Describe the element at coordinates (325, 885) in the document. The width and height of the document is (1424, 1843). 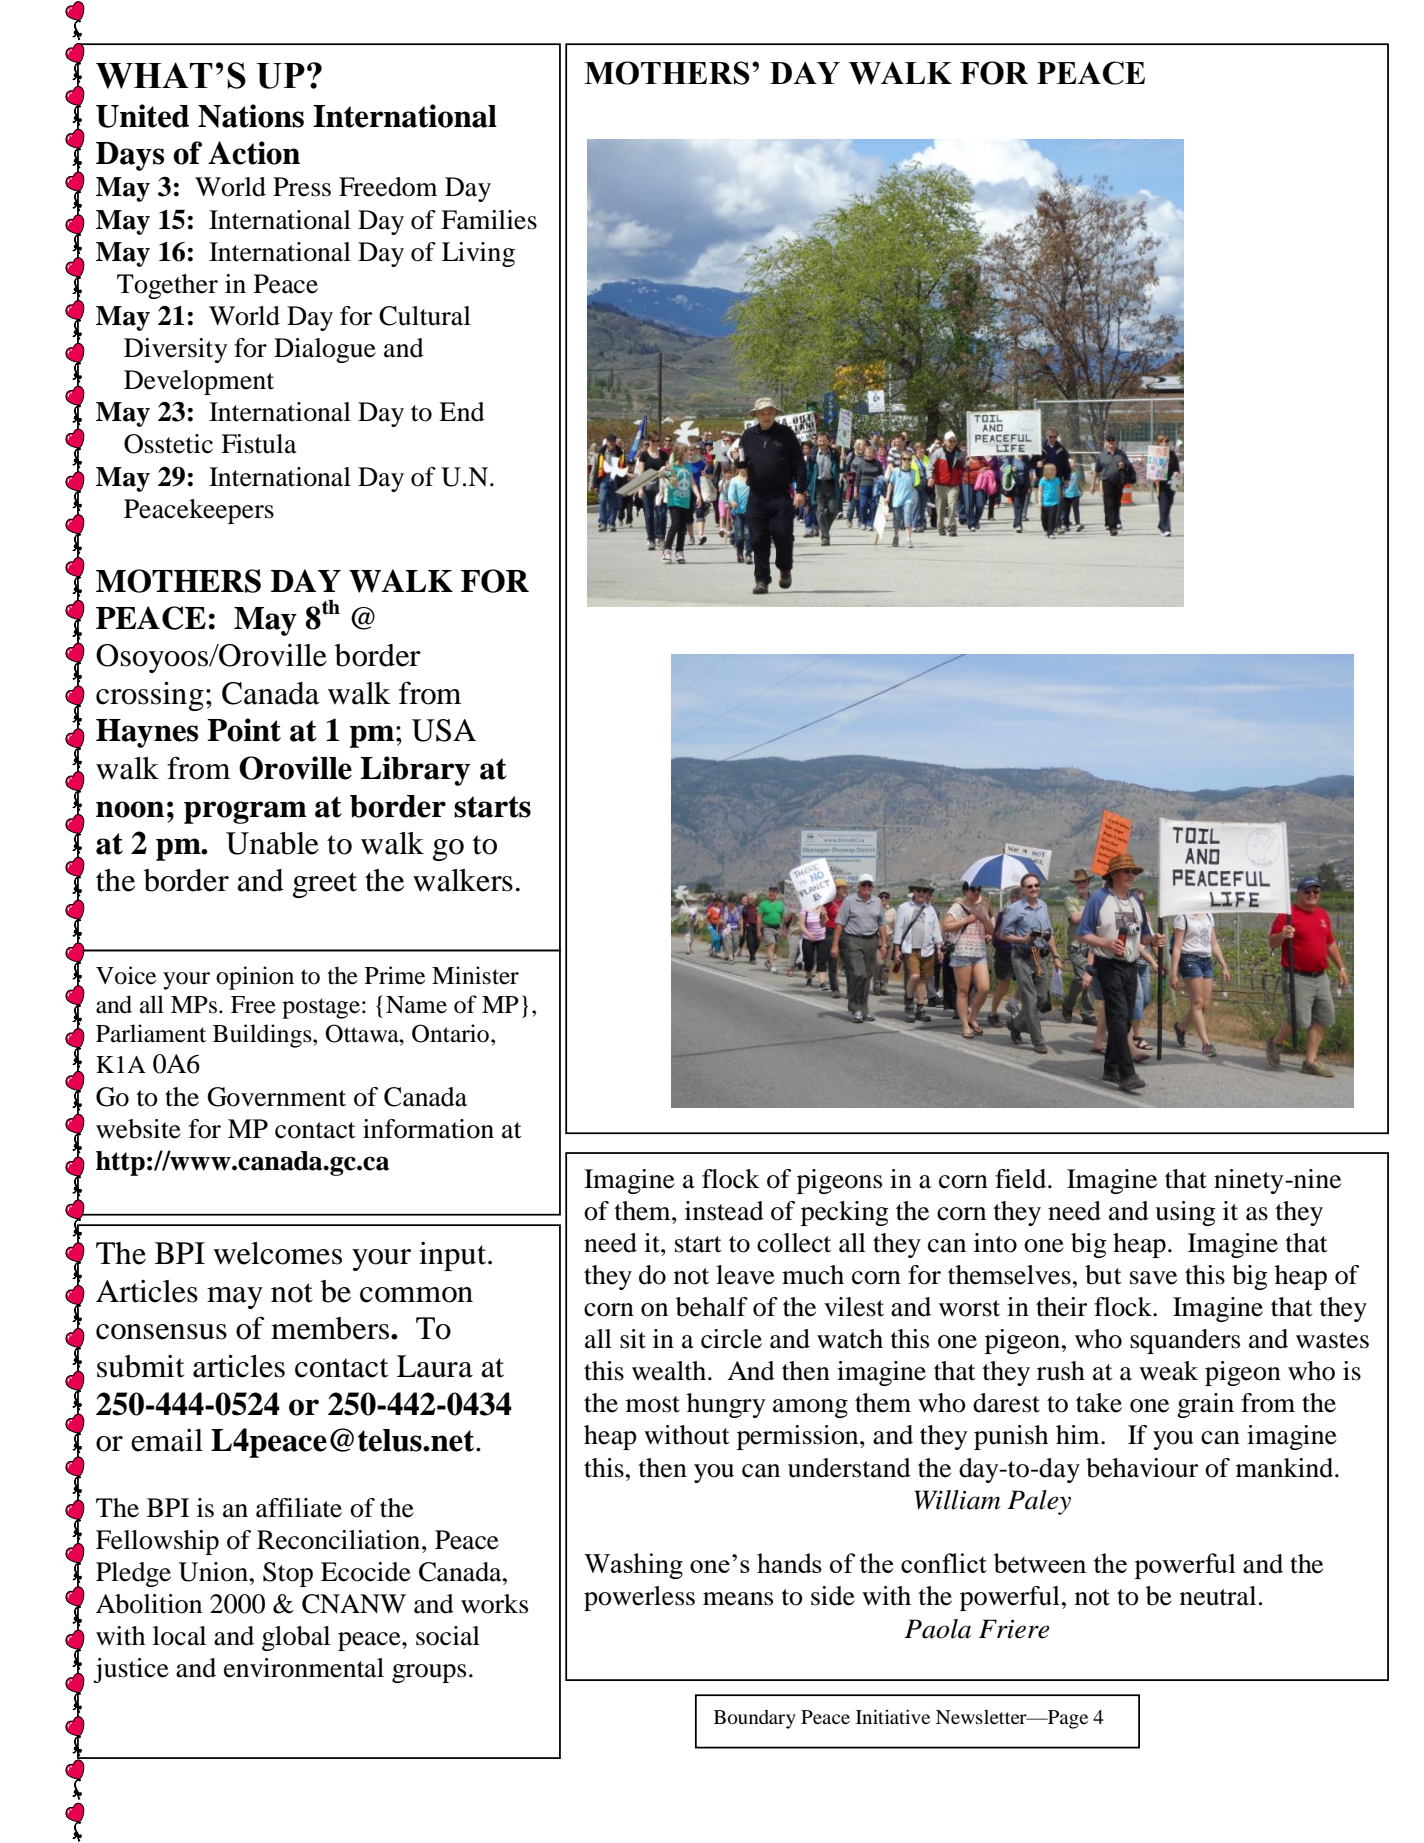
I see `greet` at that location.
